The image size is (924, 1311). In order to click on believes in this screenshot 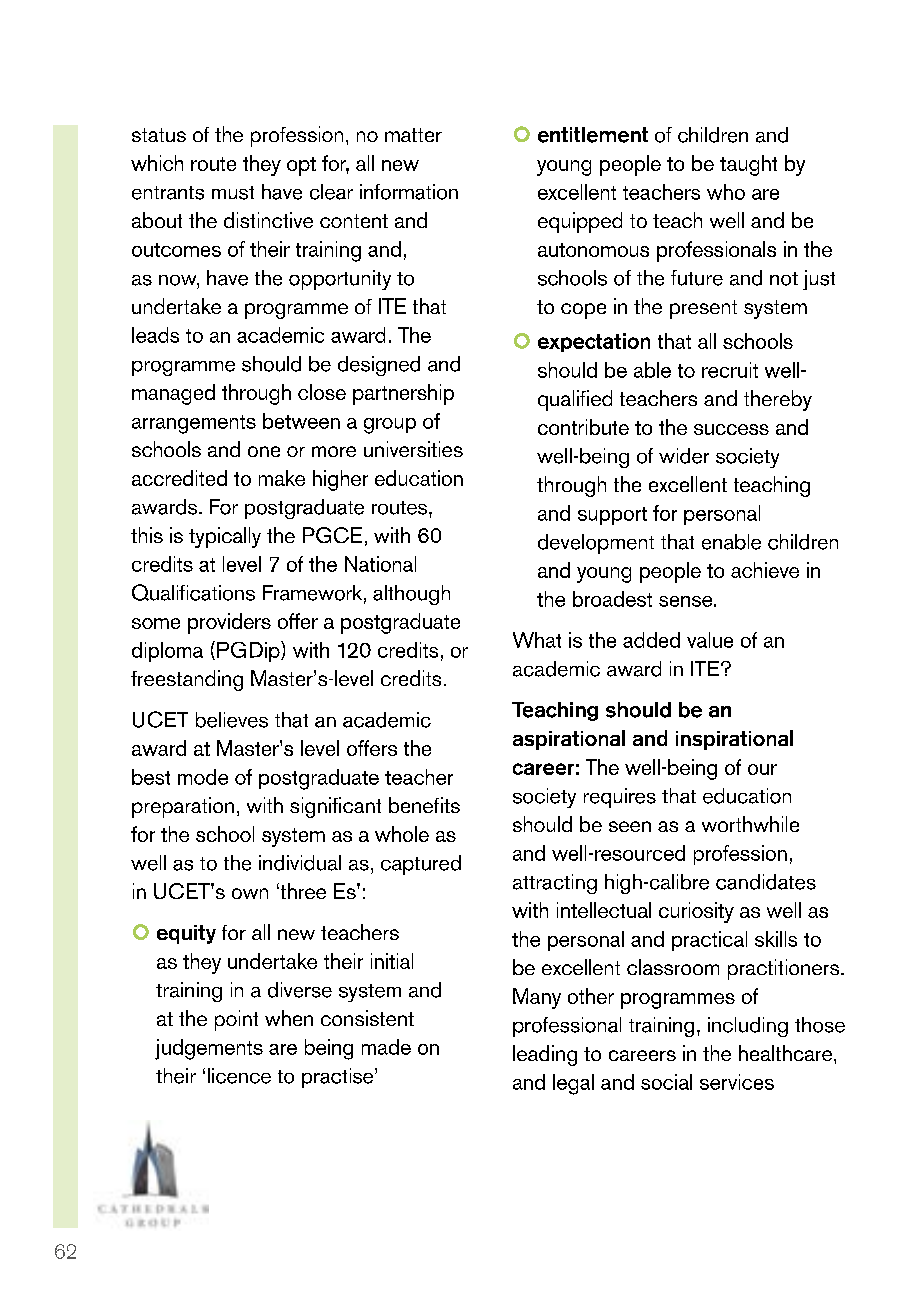, I will do `click(232, 720)`.
